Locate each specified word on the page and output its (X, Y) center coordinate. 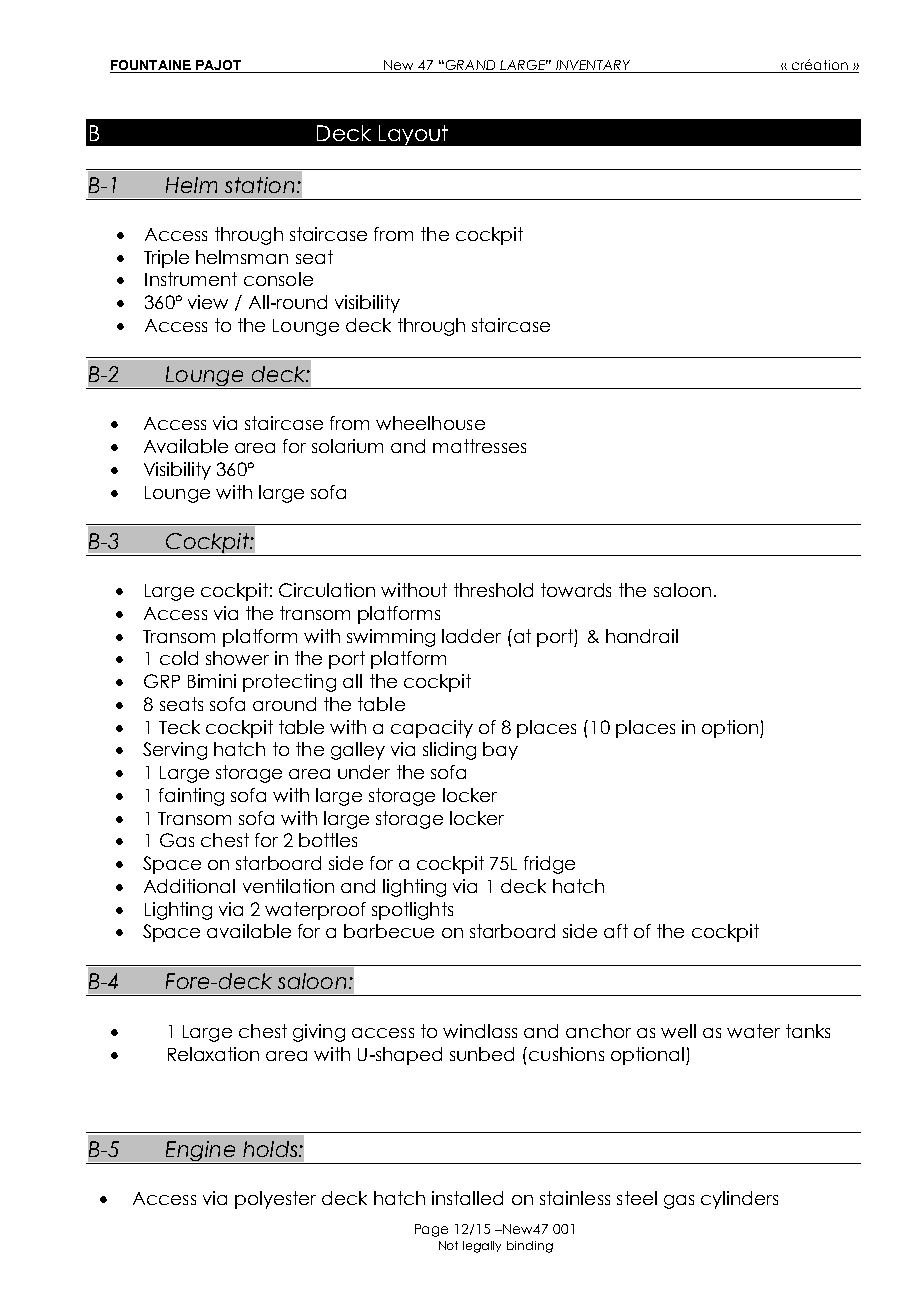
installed (467, 1198)
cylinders (739, 1200)
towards (576, 590)
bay (500, 751)
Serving (175, 751)
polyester (275, 1200)
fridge (549, 865)
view (208, 302)
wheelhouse (430, 423)
